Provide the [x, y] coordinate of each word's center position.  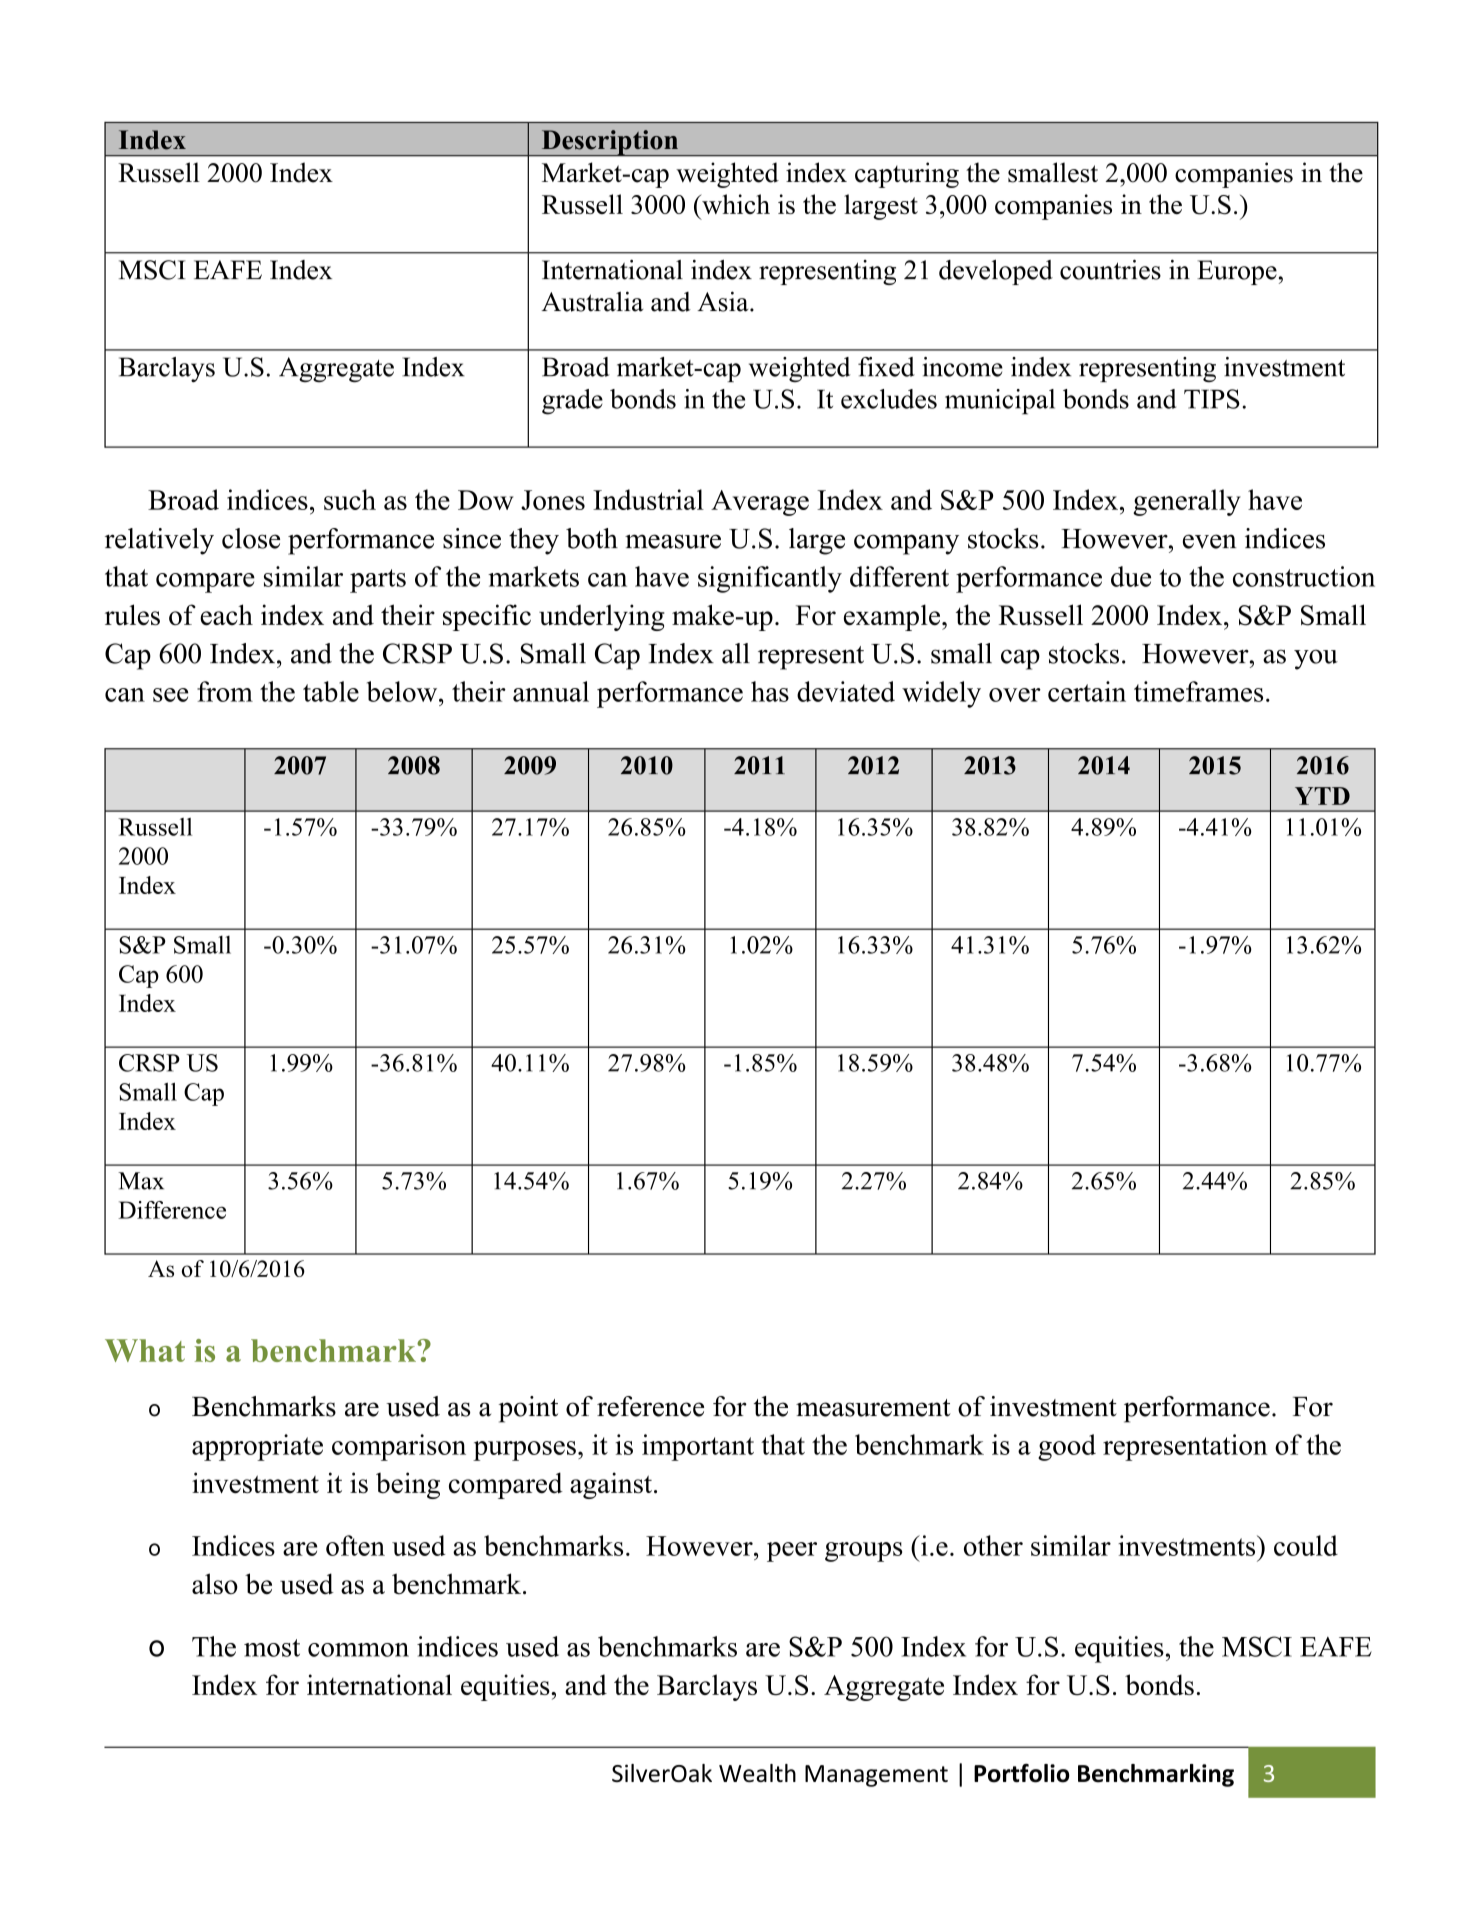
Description [610, 143]
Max [141, 1181]
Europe [1237, 272]
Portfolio [1022, 1773]
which [735, 204]
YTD [1322, 796]
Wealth [757, 1773]
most [272, 1648]
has [770, 691]
